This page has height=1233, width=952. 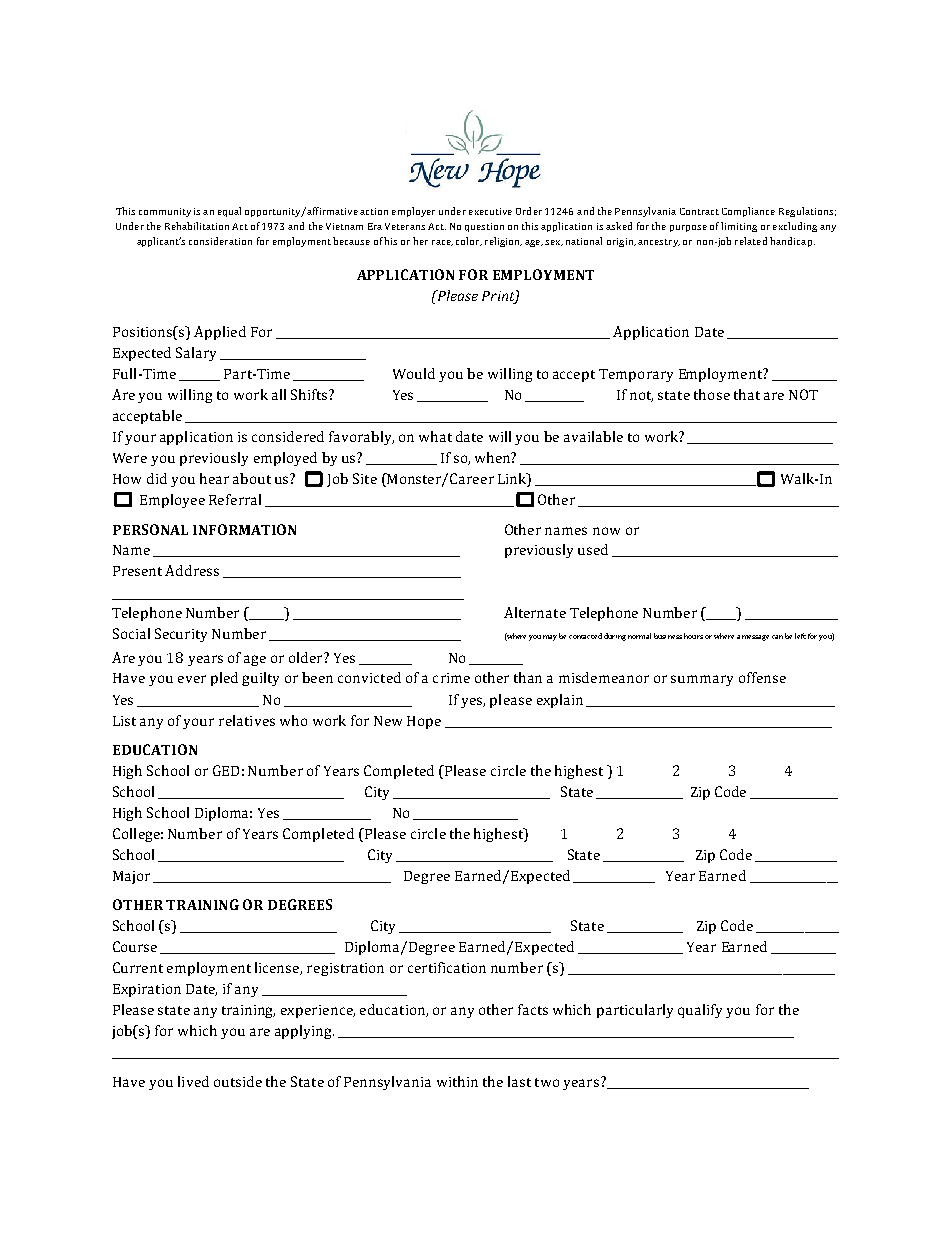 What do you see at coordinates (247, 720) in the page?
I see `relatives` at bounding box center [247, 720].
